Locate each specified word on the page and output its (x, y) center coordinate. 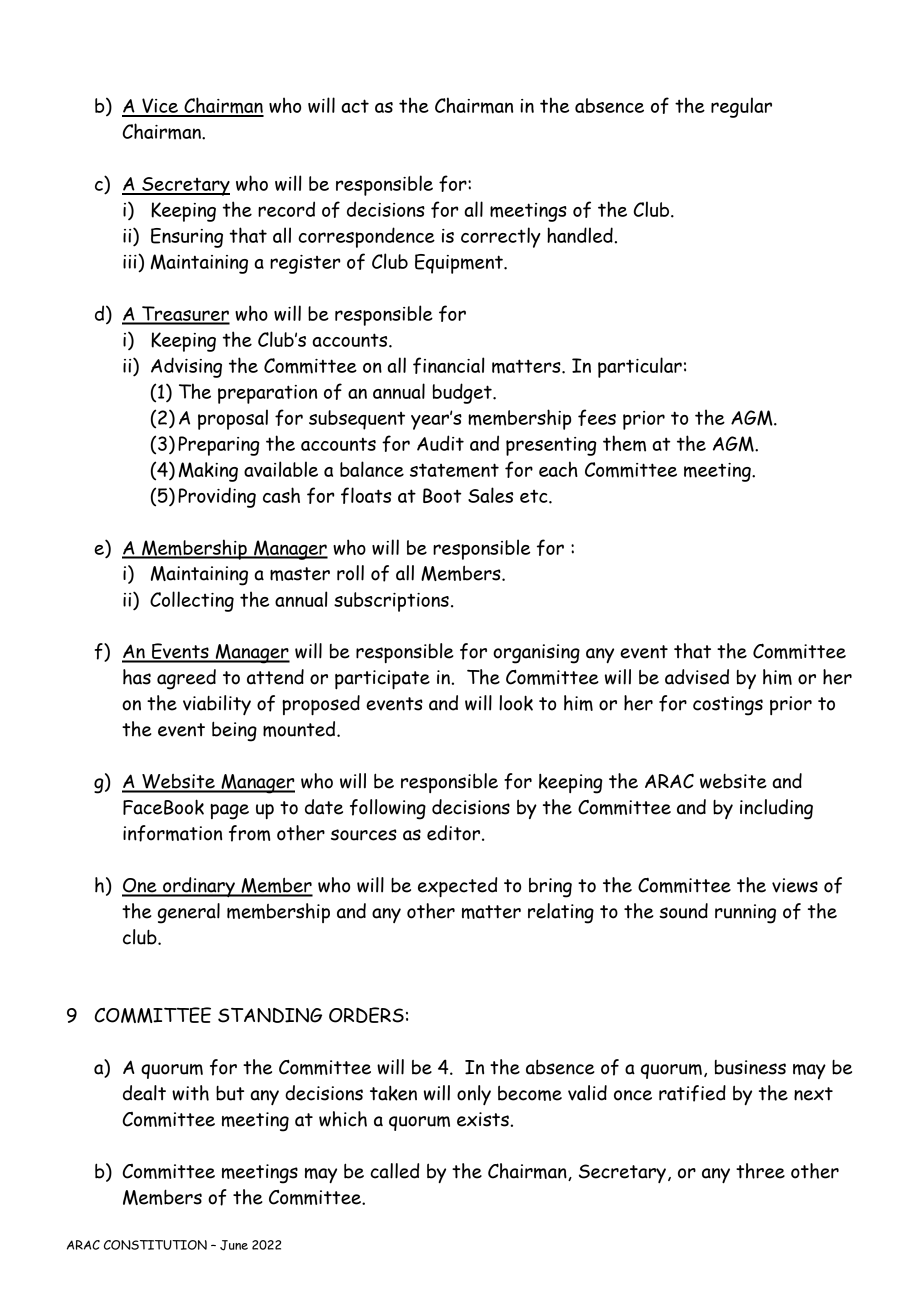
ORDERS (366, 1015)
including (776, 809)
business (750, 1067)
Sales (490, 495)
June (234, 1245)
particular (640, 367)
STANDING (270, 1015)
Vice (160, 107)
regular (741, 107)
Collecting (192, 601)
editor (455, 833)
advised (697, 677)
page (229, 812)
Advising (186, 367)
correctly (501, 237)
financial (448, 365)
